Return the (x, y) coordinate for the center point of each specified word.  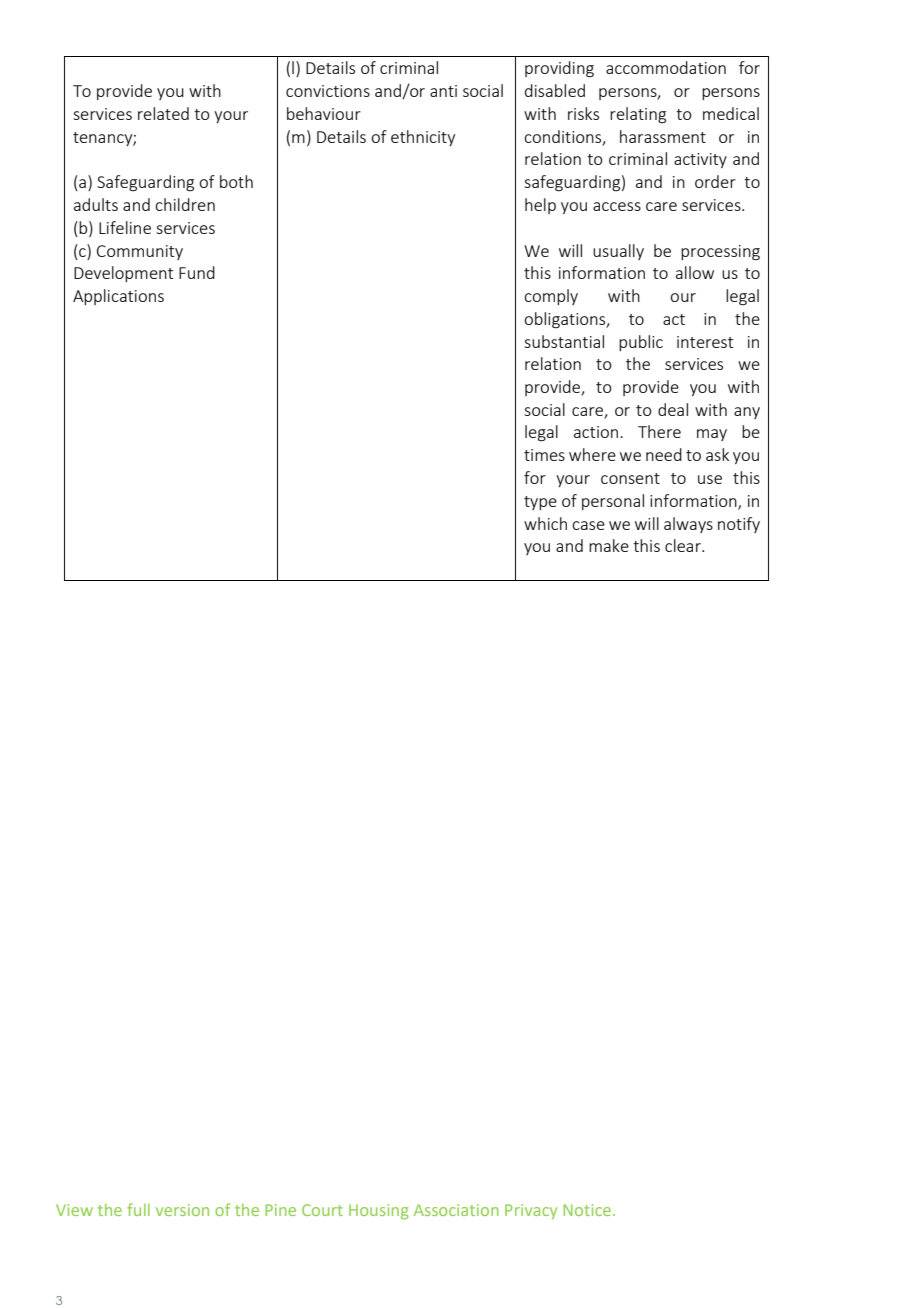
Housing (379, 1212)
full (138, 1209)
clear (684, 545)
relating (638, 115)
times (544, 455)
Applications (118, 297)
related (163, 113)
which (545, 523)
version (182, 1210)
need (664, 454)
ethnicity (423, 138)
